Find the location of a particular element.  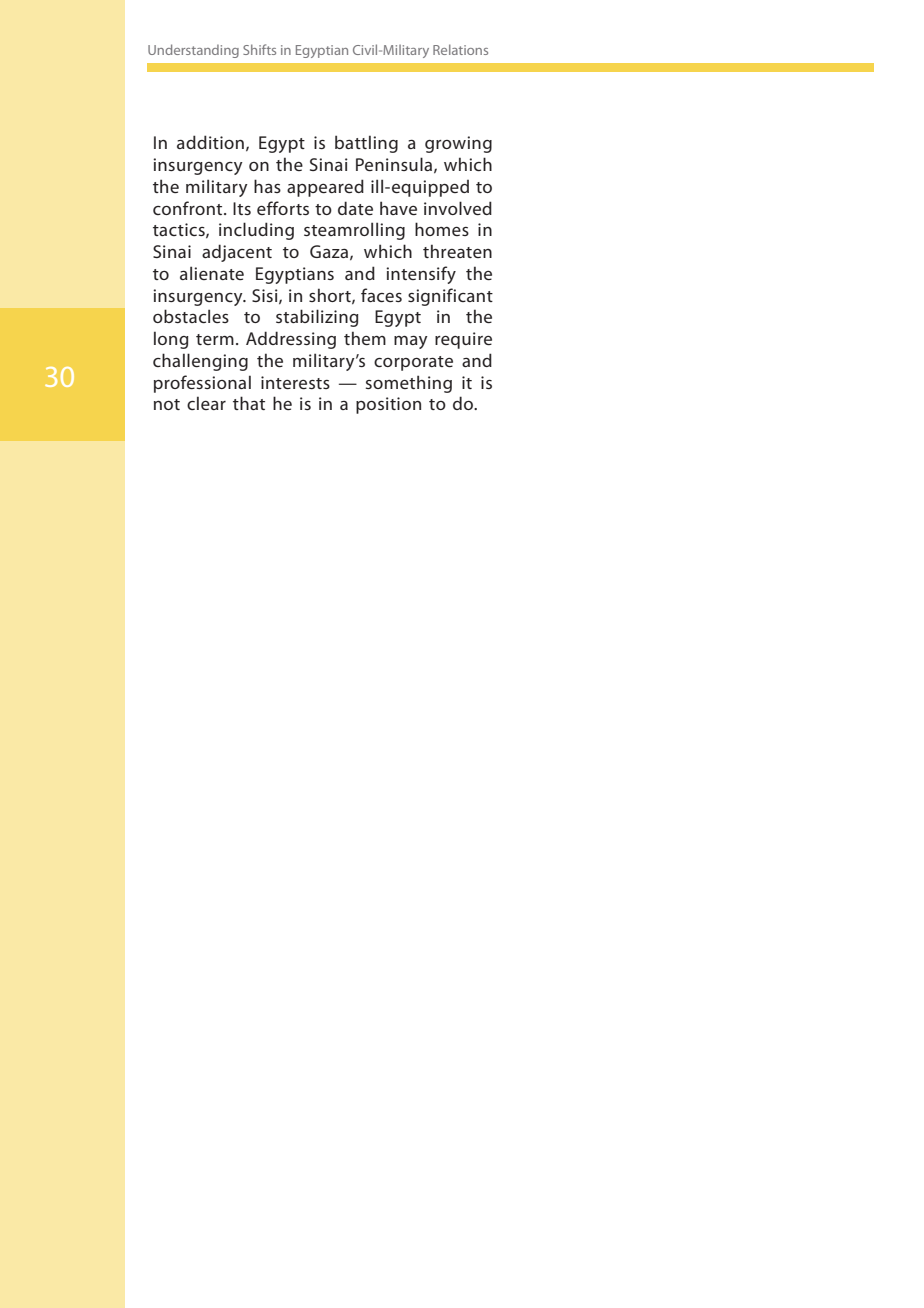

clear is located at coordinates (206, 403).
